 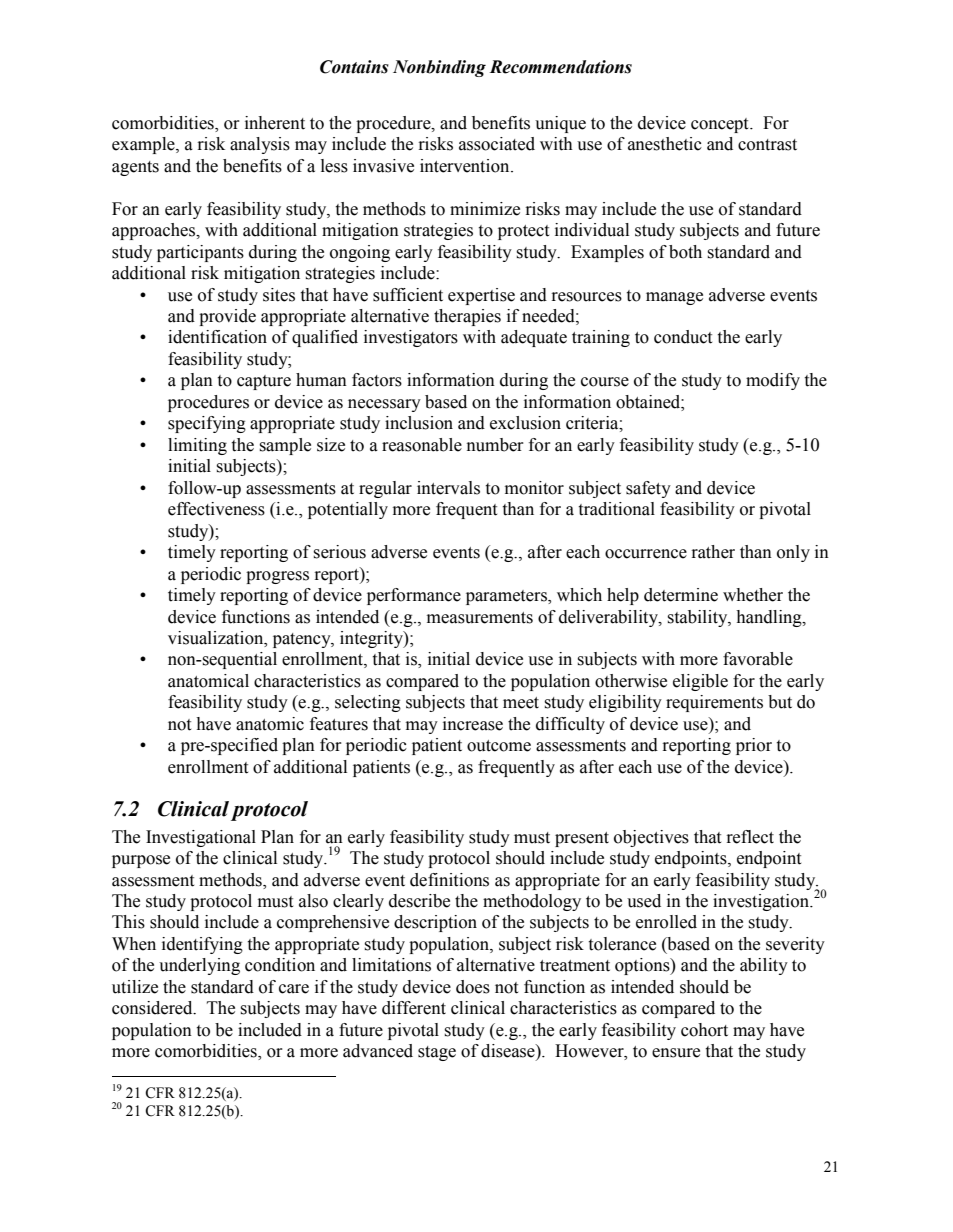 I want to click on therapies, so click(x=467, y=317).
